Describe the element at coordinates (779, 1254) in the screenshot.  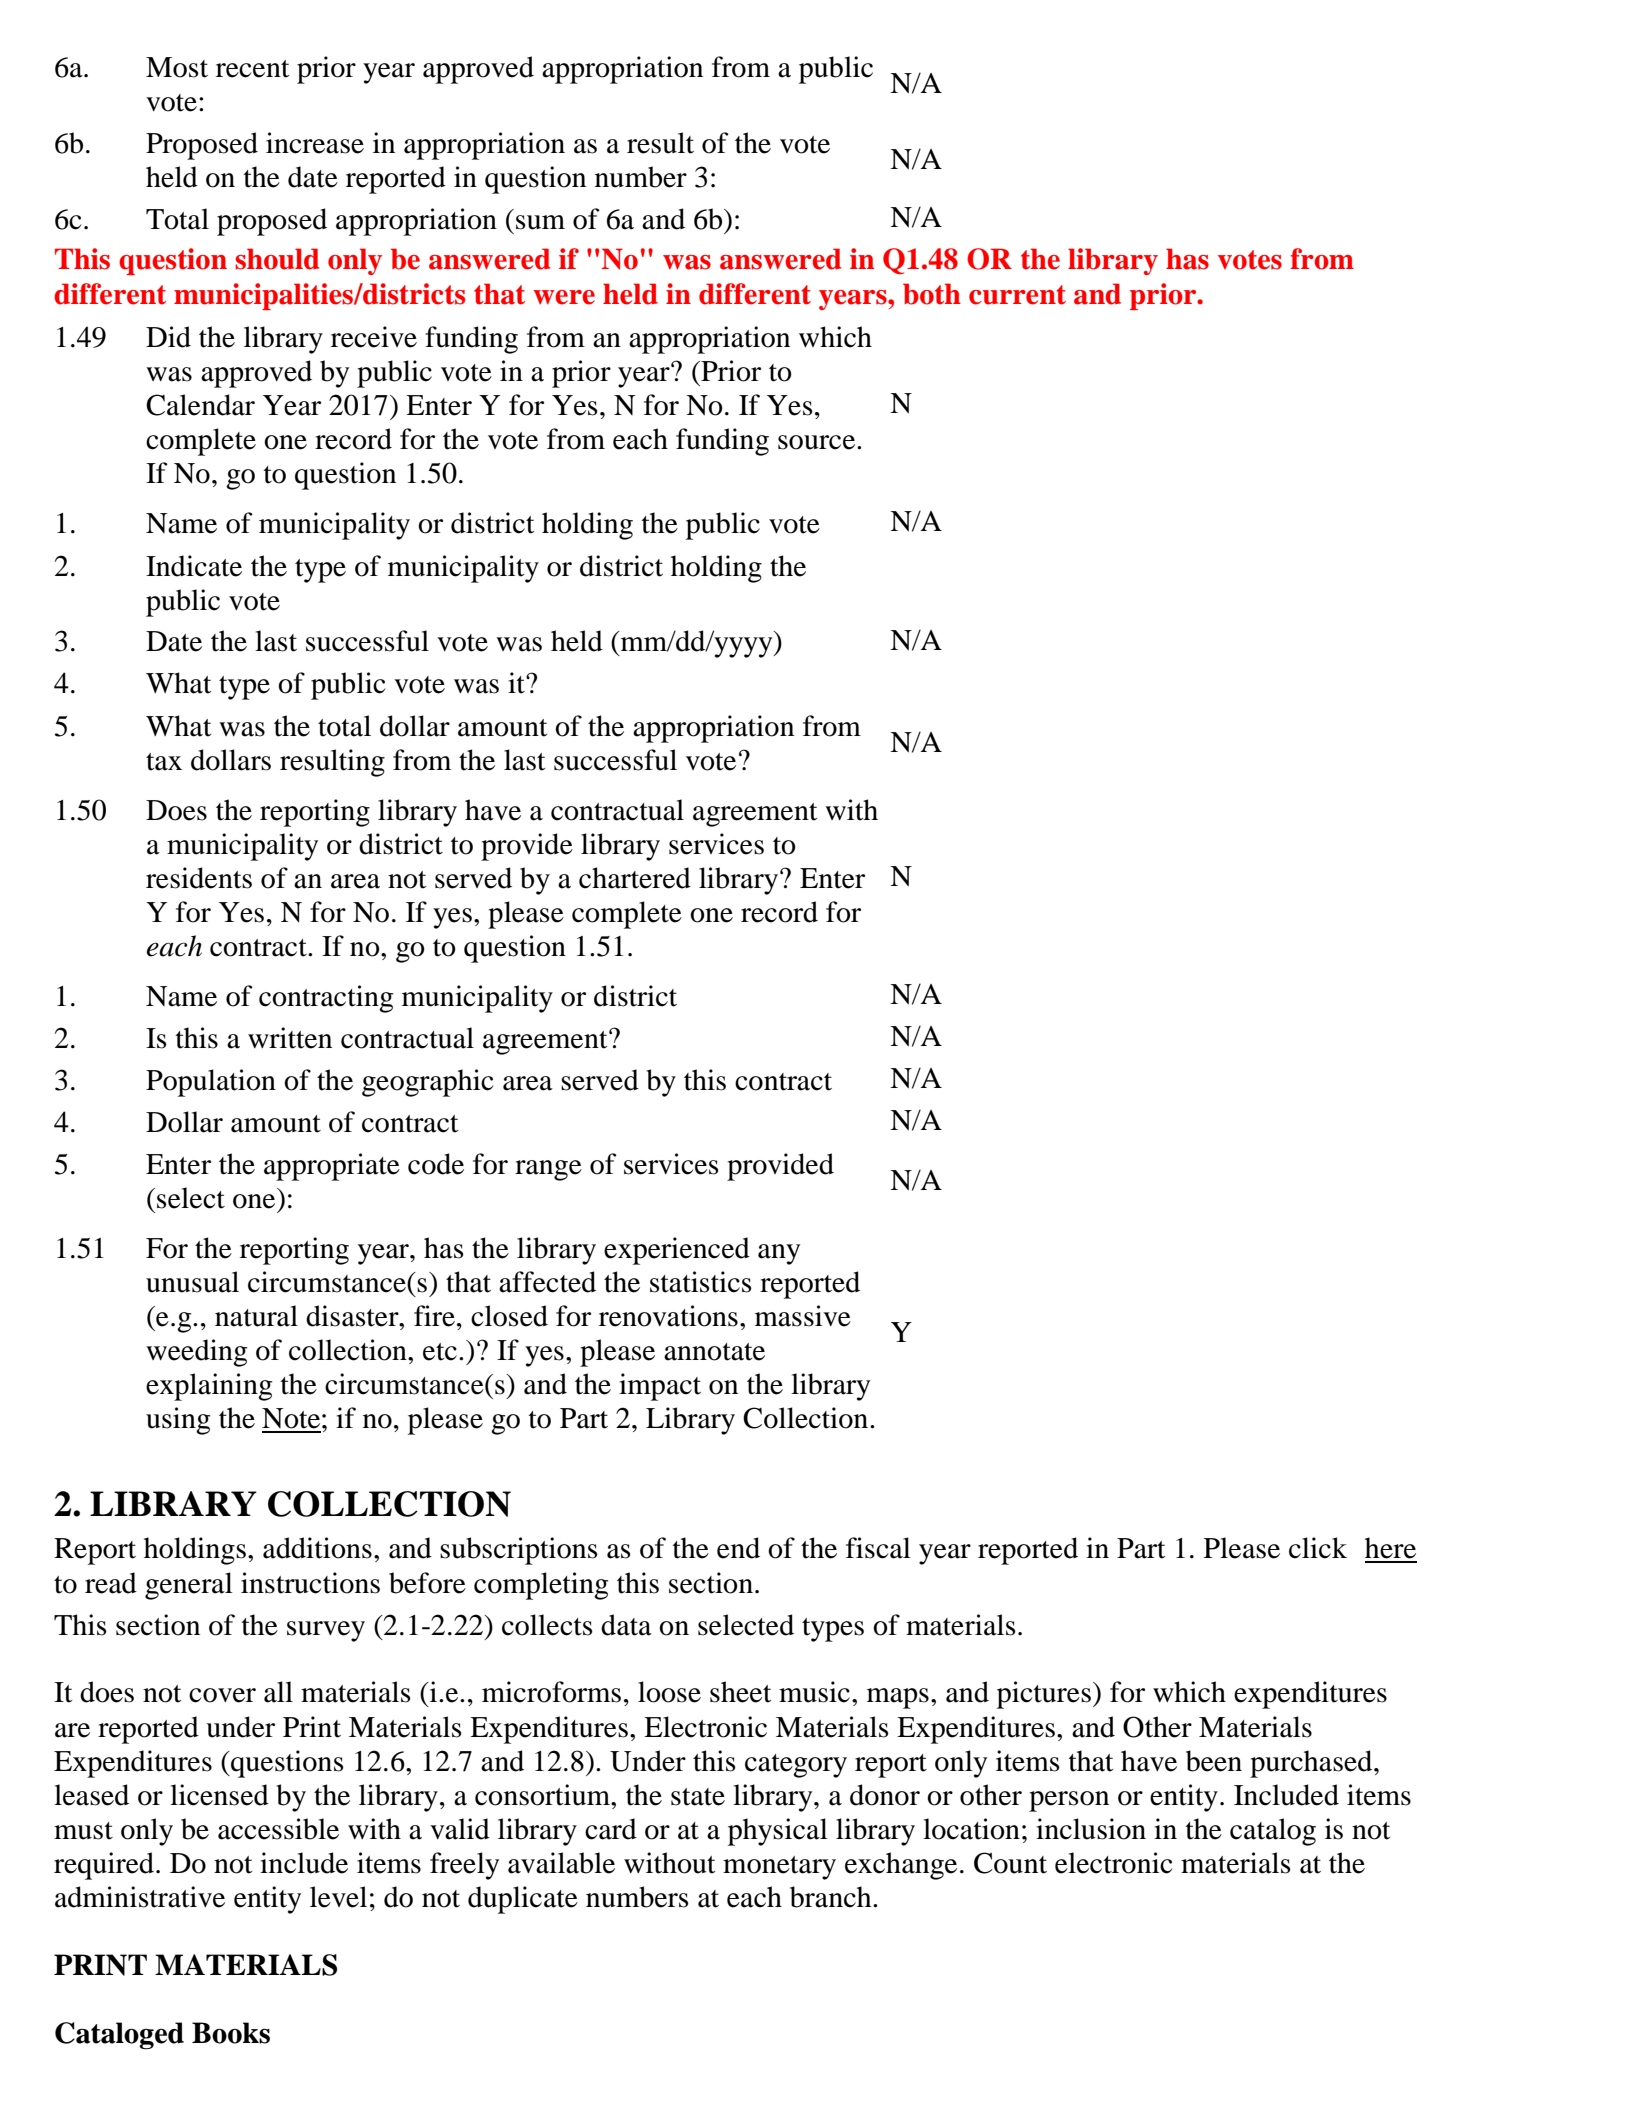
I see `any` at that location.
